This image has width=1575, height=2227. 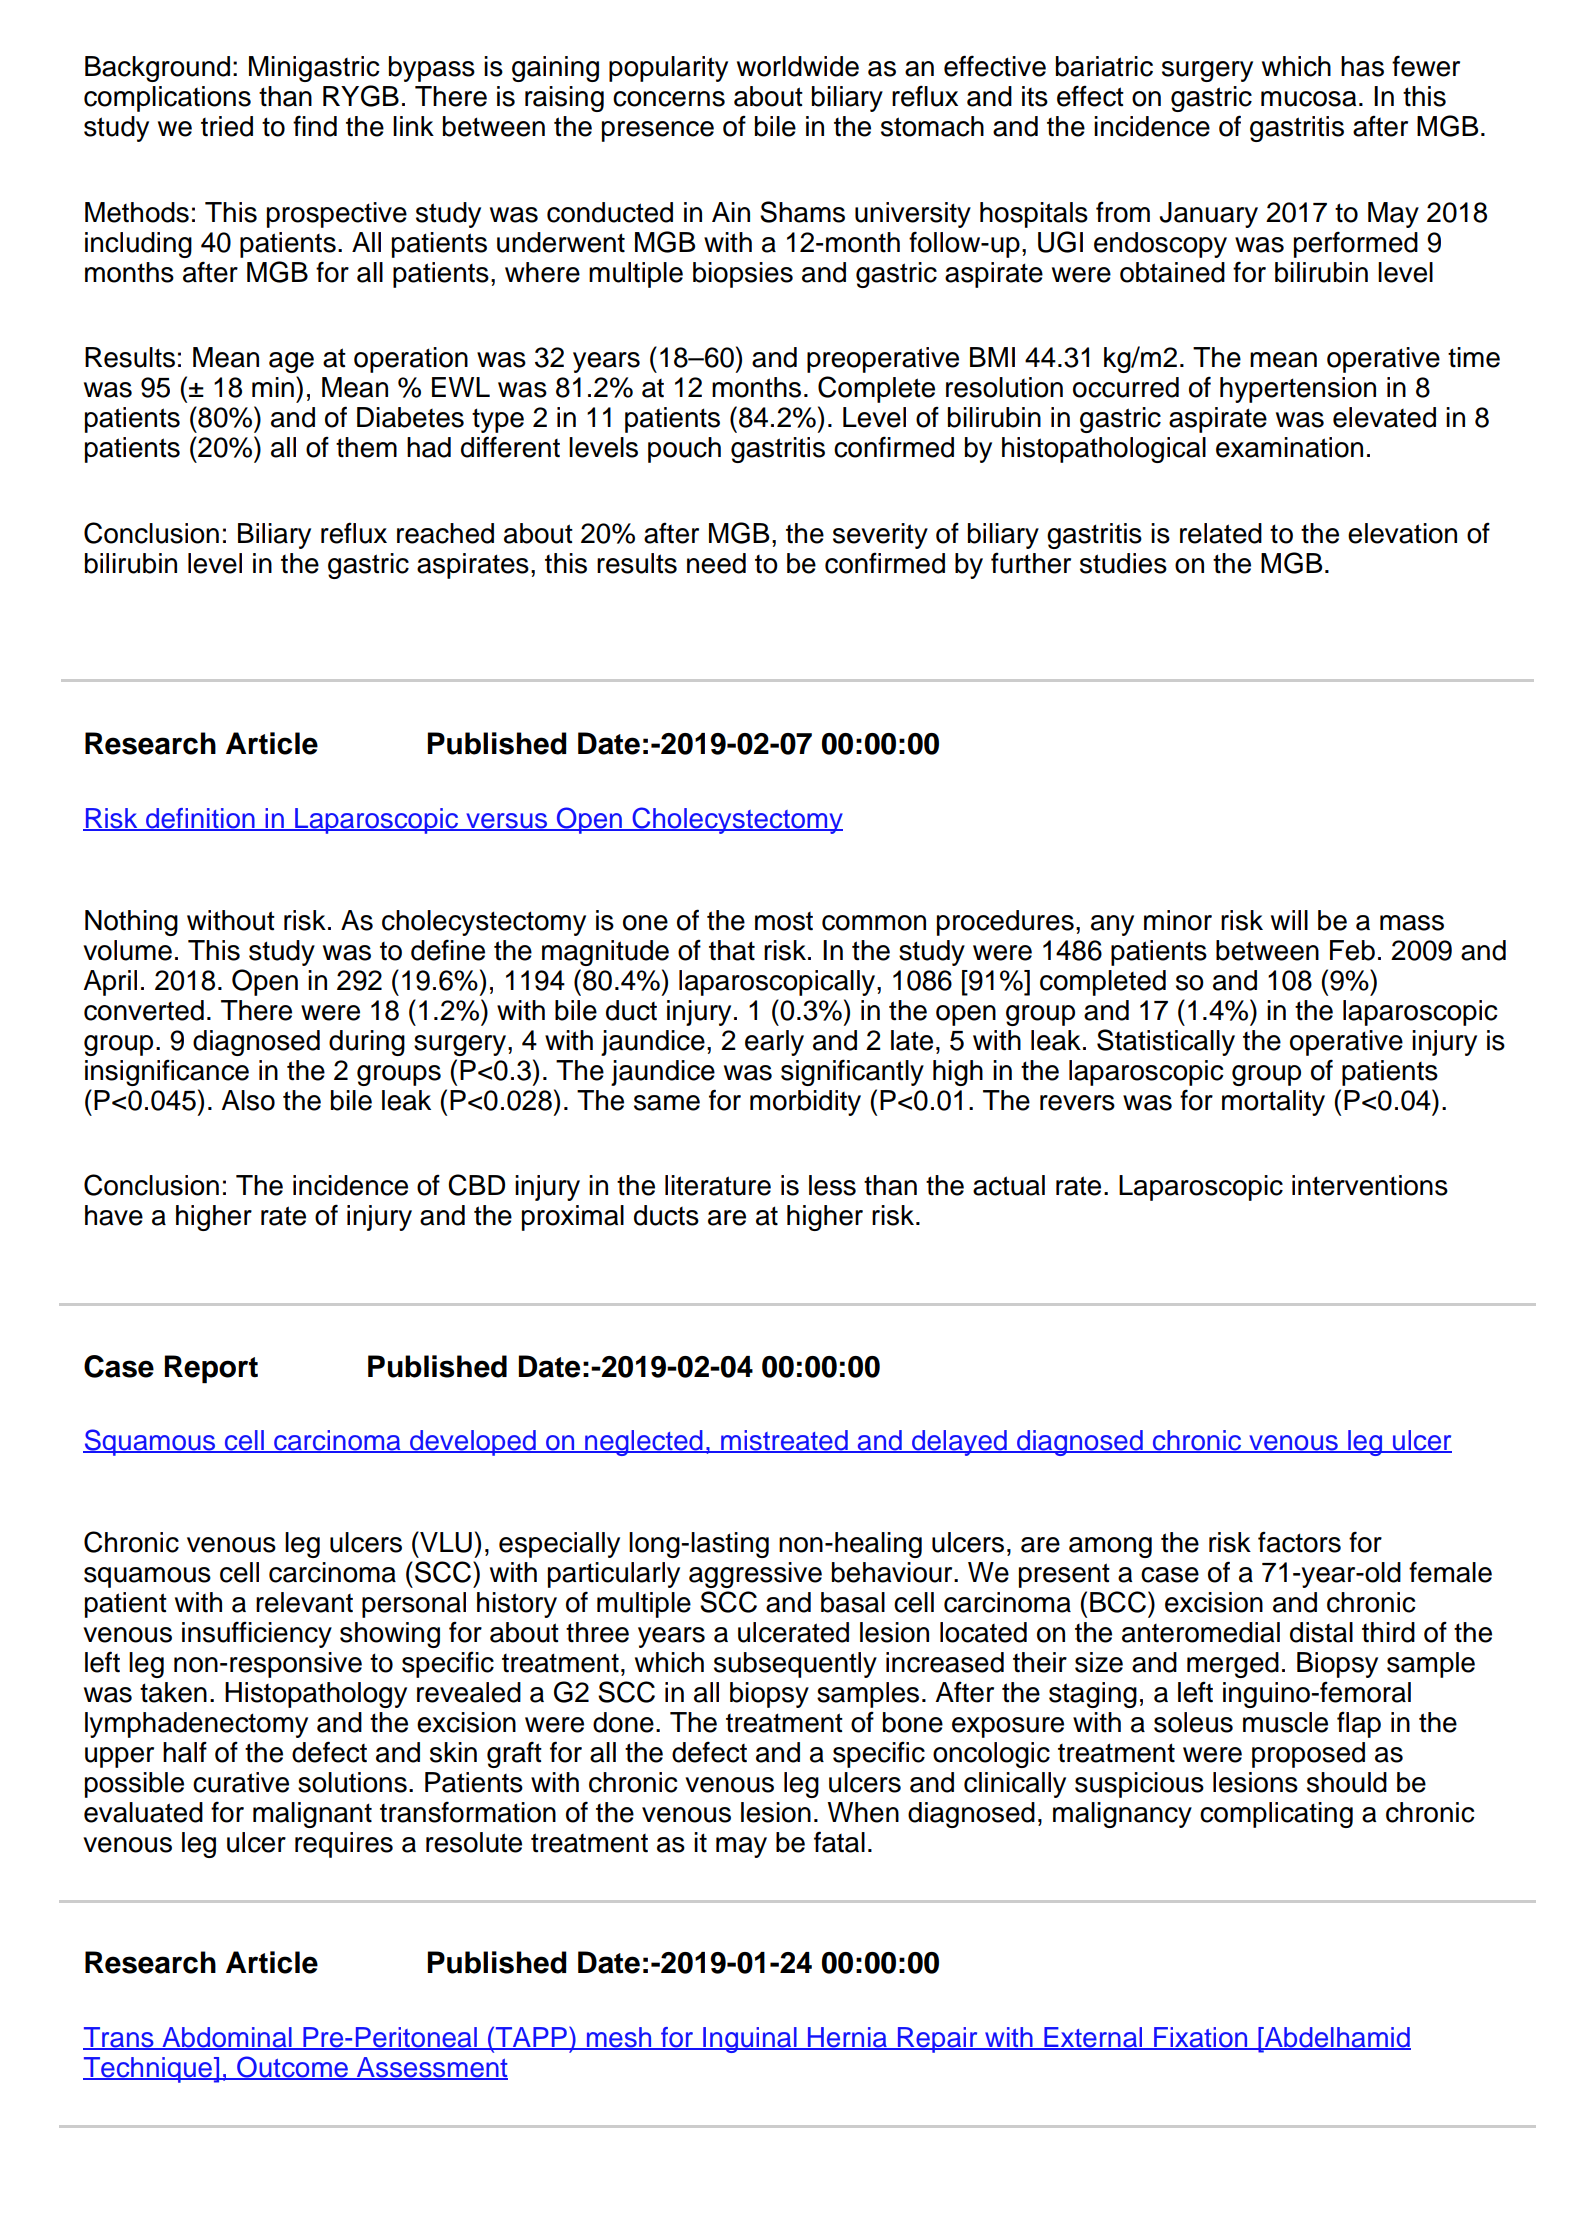 I want to click on worldwide, so click(x=798, y=66).
